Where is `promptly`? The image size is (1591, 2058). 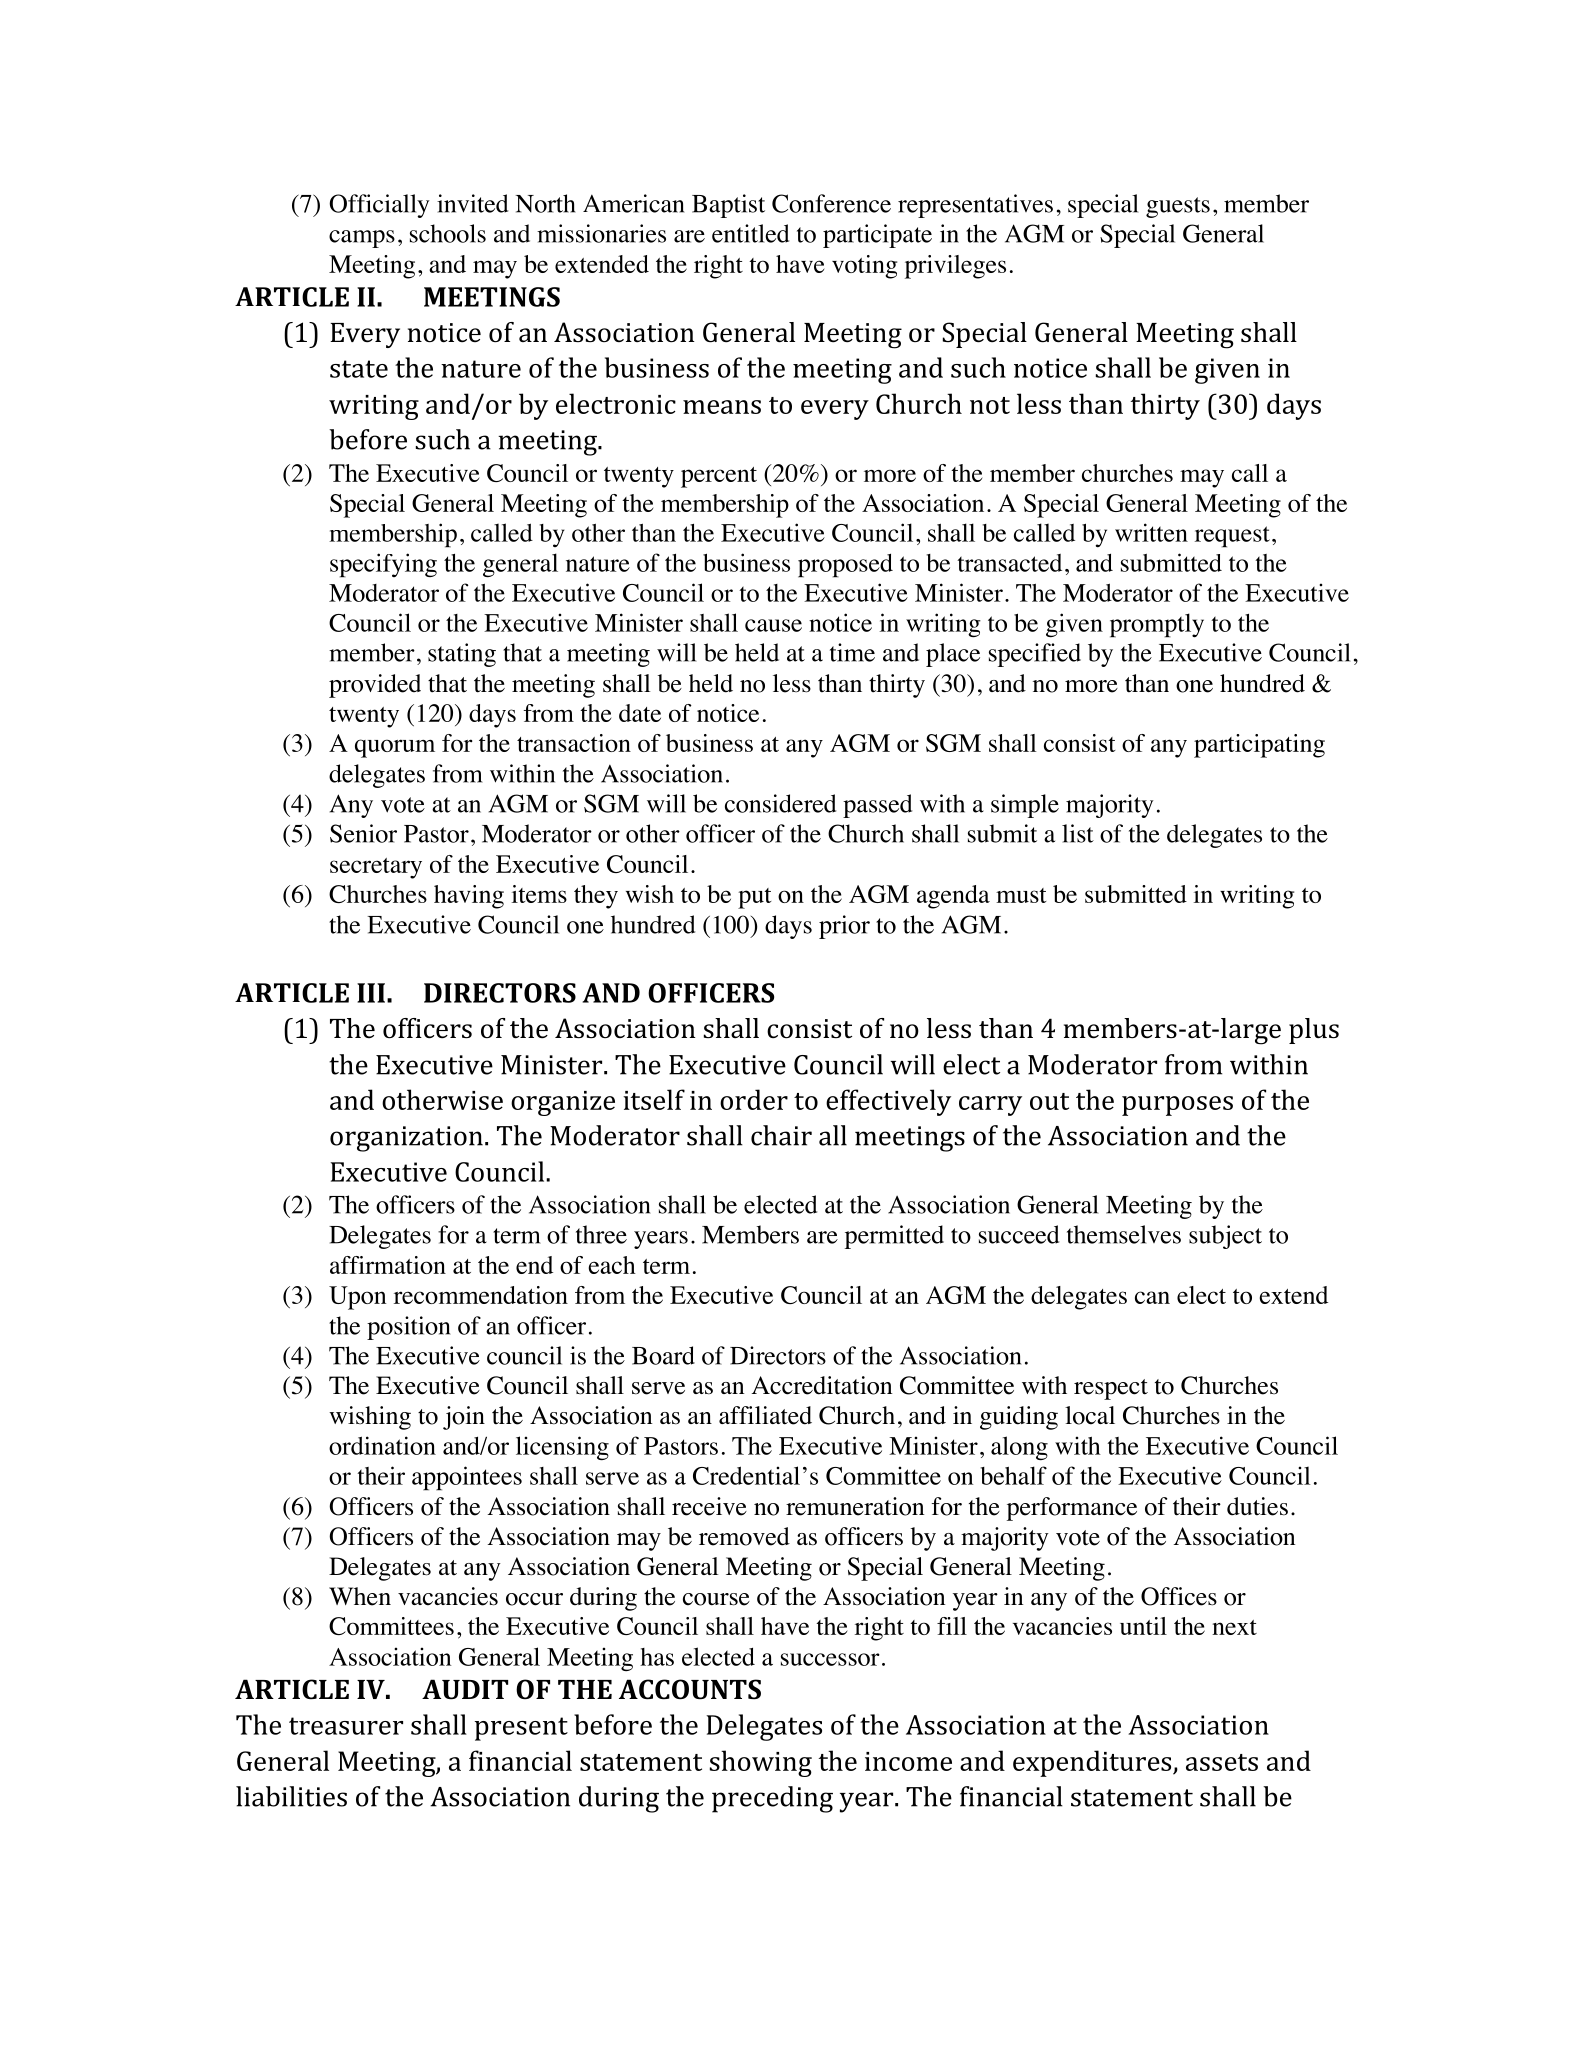
promptly is located at coordinates (1157, 625).
